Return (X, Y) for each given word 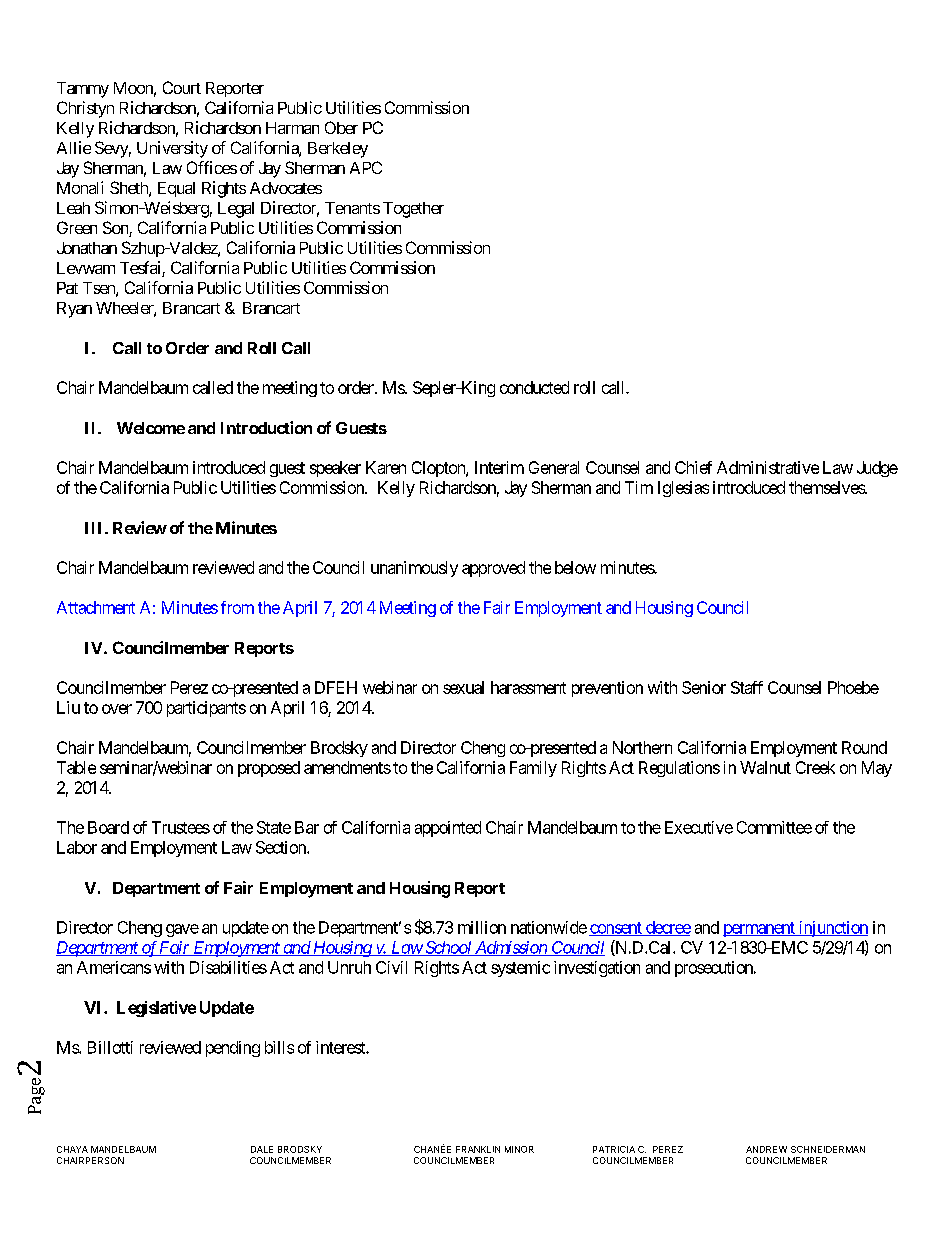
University (172, 149)
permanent (760, 929)
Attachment (96, 607)
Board (108, 827)
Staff (747, 687)
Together (413, 210)
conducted (534, 387)
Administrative (768, 467)
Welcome (151, 428)
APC (366, 167)
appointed (448, 829)
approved (493, 569)
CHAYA (72, 1149)
